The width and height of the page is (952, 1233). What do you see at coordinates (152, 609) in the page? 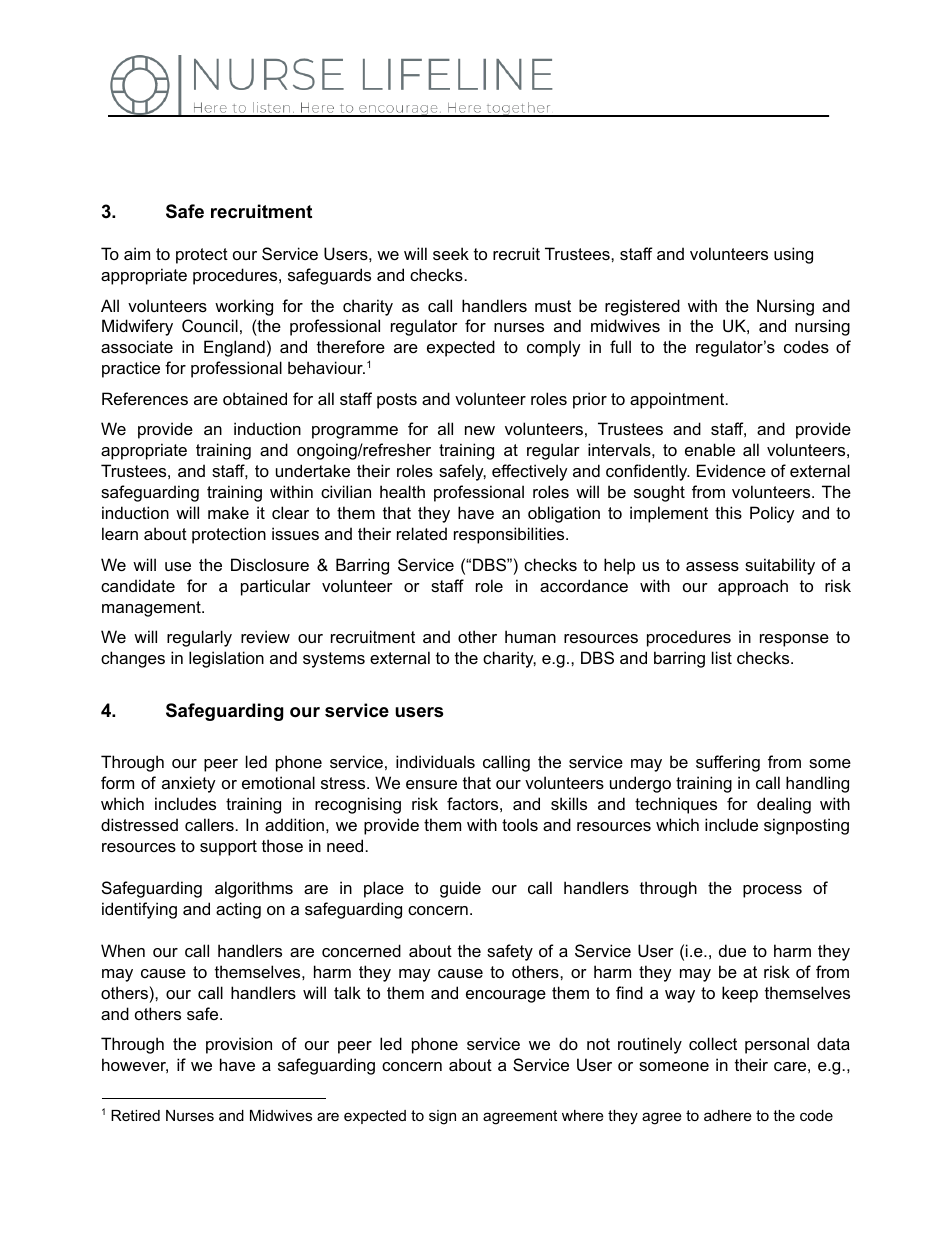
I see `management` at bounding box center [152, 609].
